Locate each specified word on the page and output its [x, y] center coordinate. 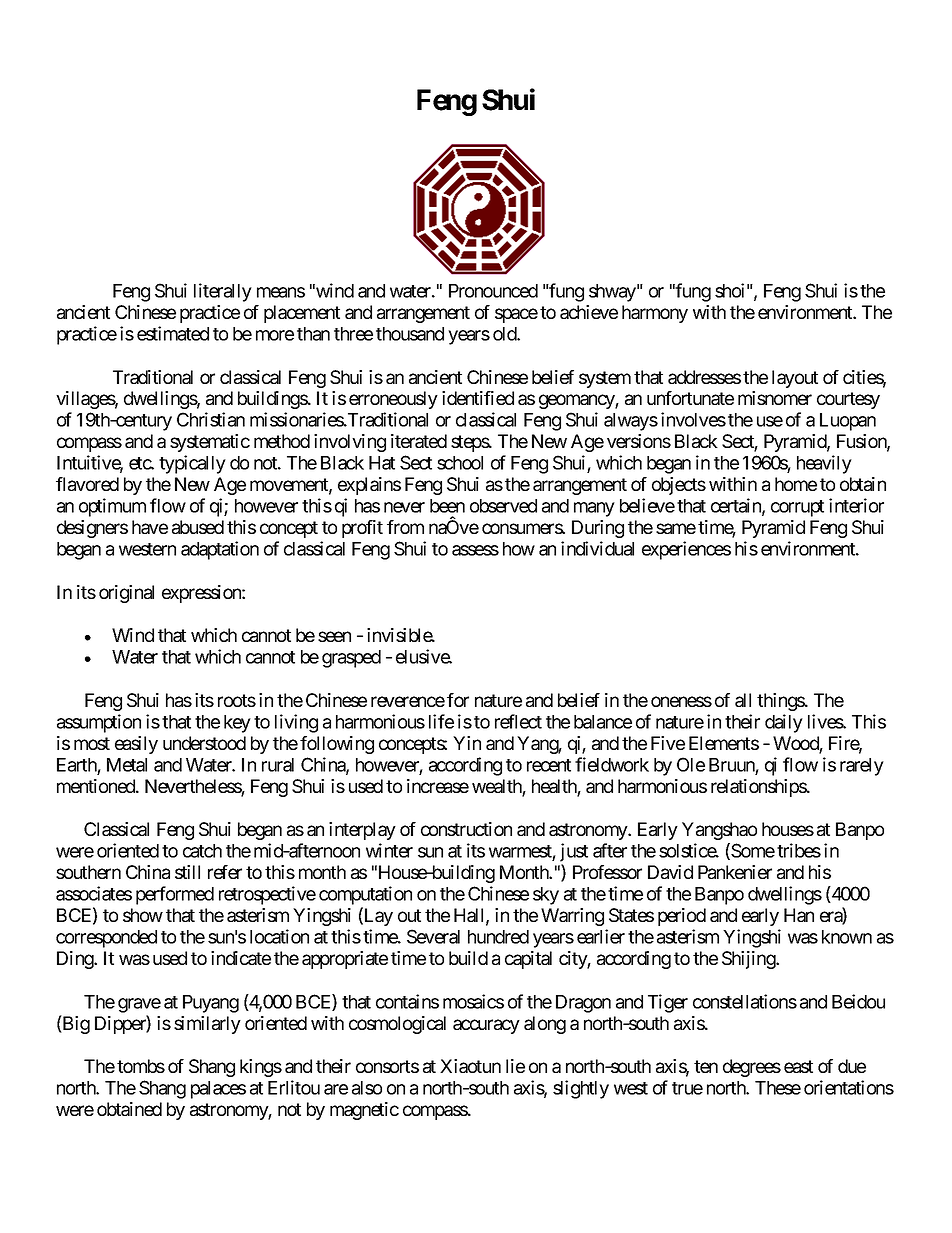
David [670, 872]
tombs [141, 1066]
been [447, 506]
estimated [173, 333]
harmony [655, 314]
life [441, 721]
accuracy [486, 1026]
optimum [112, 507]
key [237, 724]
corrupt [797, 508]
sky [546, 896]
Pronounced [493, 291]
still [187, 872]
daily [784, 723]
